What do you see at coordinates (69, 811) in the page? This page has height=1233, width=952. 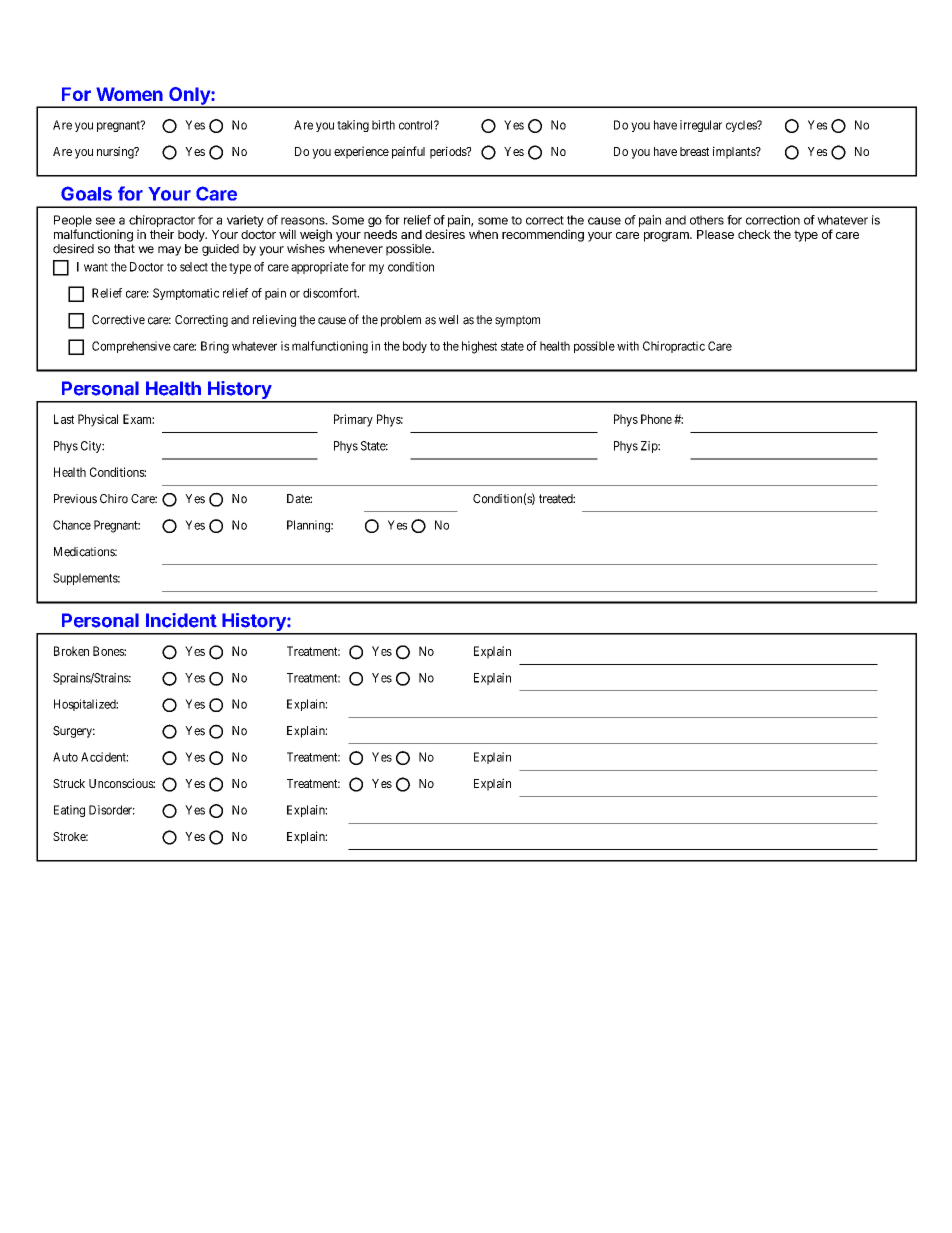 I see `Eating` at bounding box center [69, 811].
